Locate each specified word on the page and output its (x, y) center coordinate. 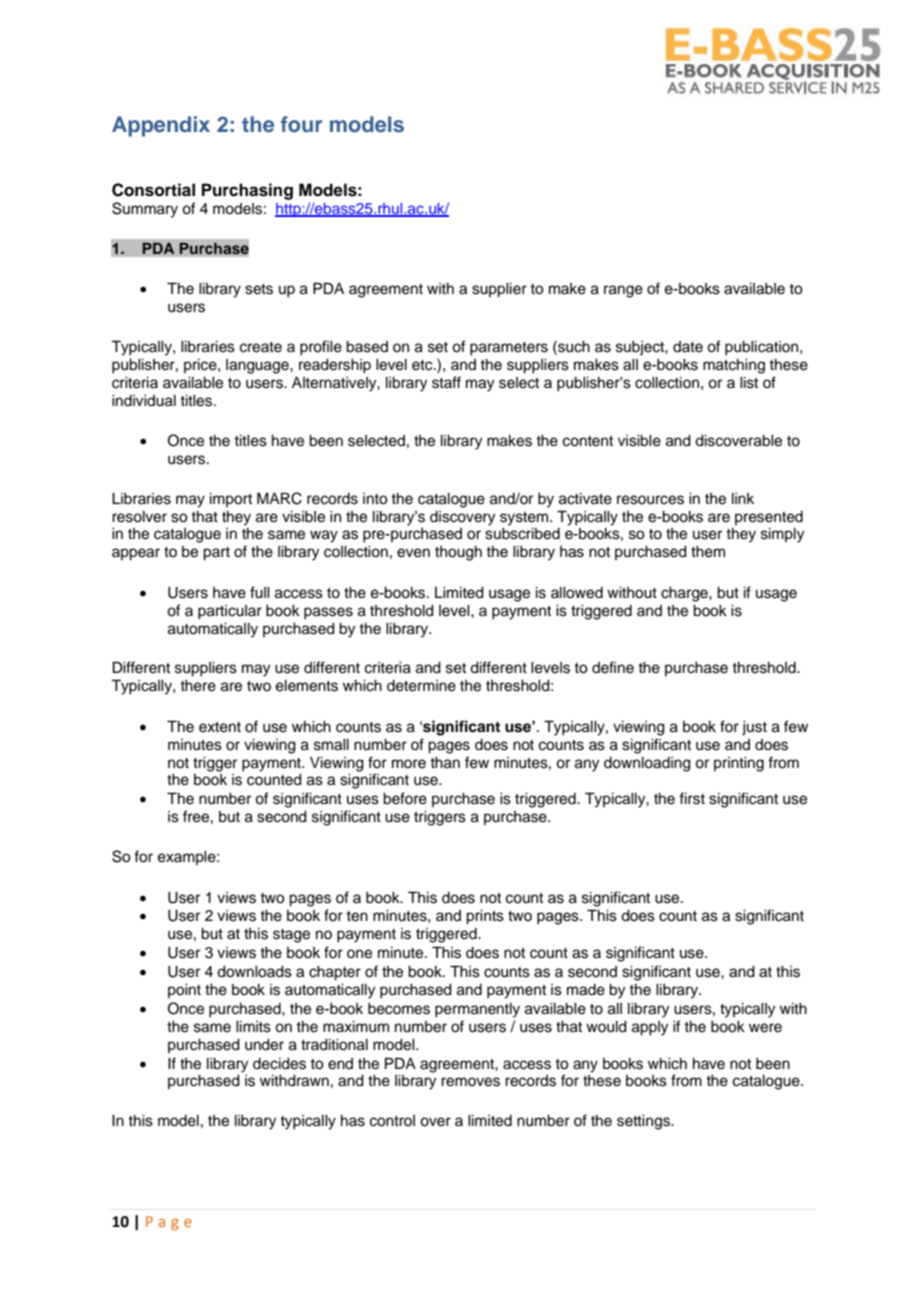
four (301, 124)
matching (734, 366)
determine (421, 686)
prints (485, 917)
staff (446, 382)
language (258, 366)
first (692, 798)
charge (685, 594)
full (260, 592)
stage (291, 936)
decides (279, 1064)
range (623, 291)
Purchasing (247, 191)
